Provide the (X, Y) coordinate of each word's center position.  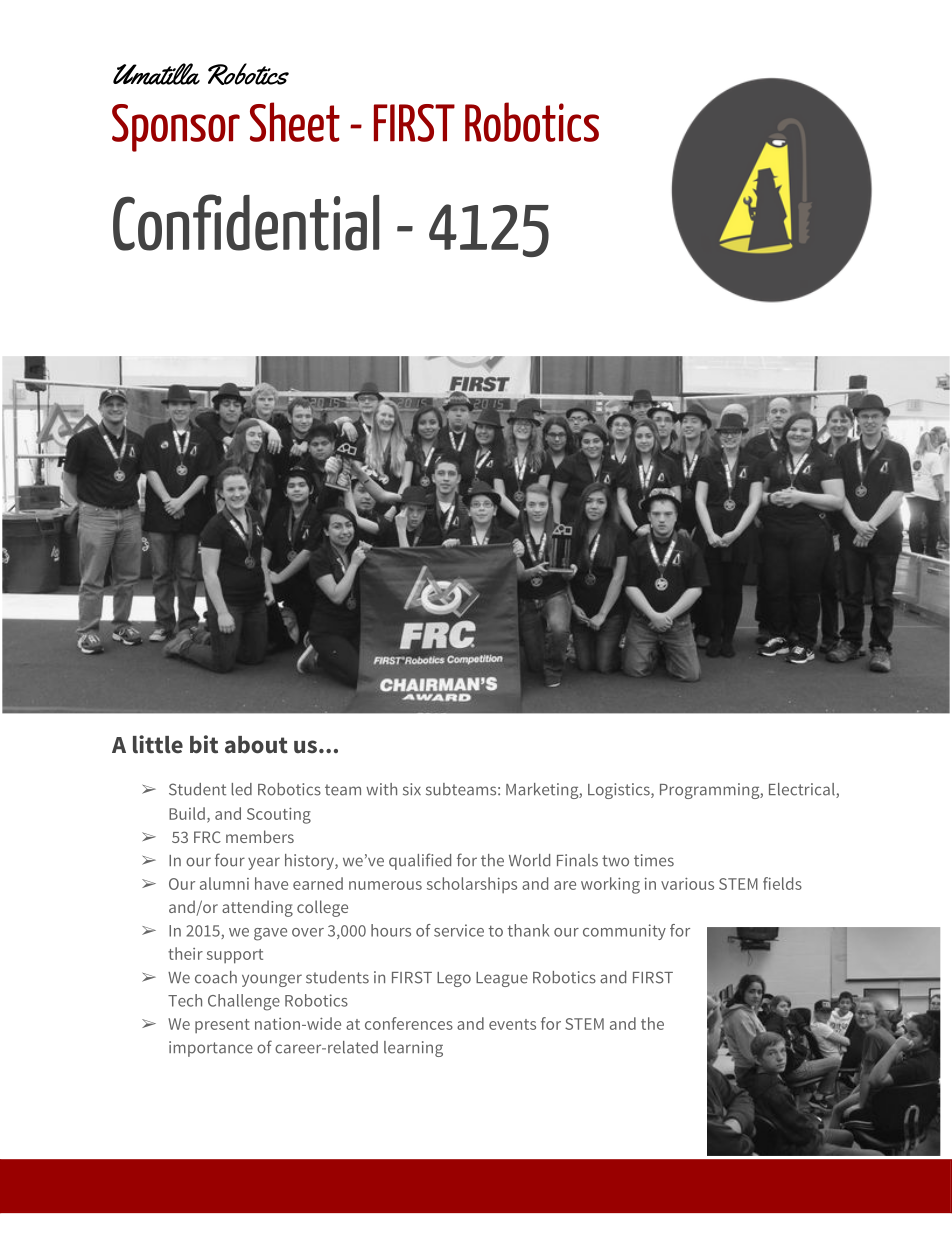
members (260, 836)
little (158, 744)
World (529, 860)
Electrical (803, 790)
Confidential (246, 222)
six (412, 789)
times (654, 860)
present (222, 1026)
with (381, 789)
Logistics (620, 791)
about (256, 745)
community (624, 932)
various (687, 883)
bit (204, 744)
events (512, 1024)
